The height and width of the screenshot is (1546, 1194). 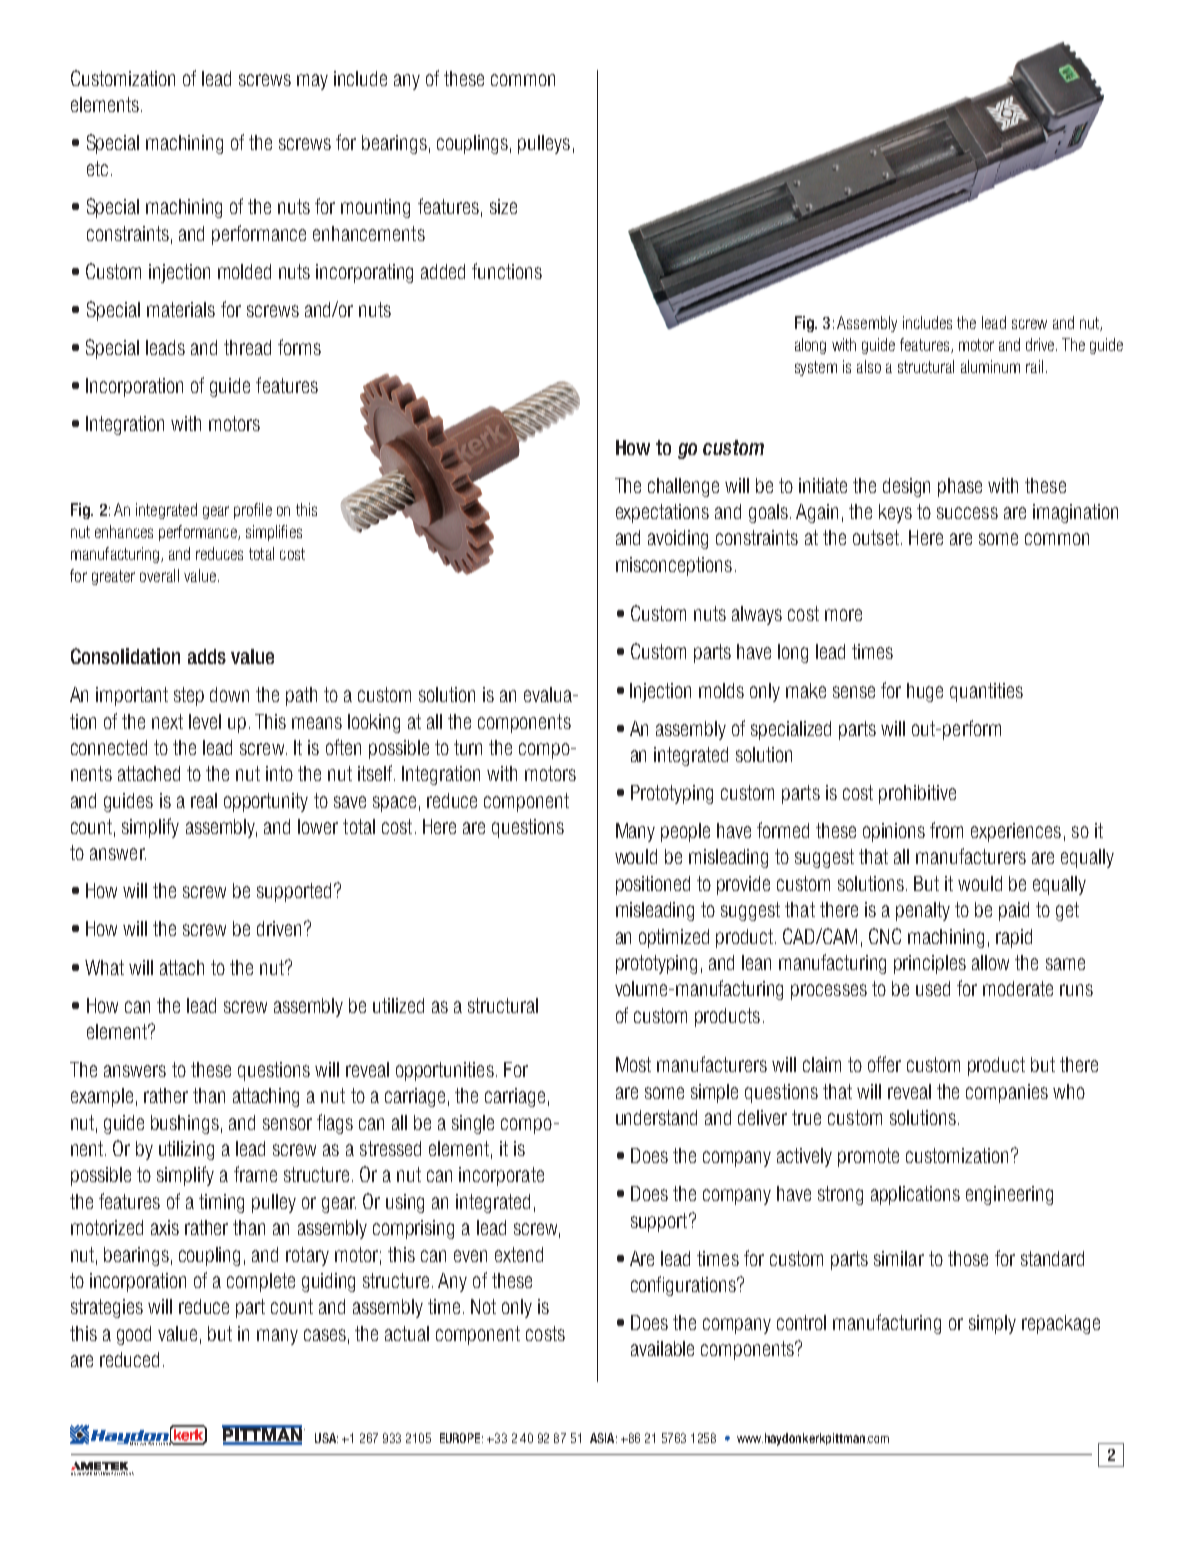 What do you see at coordinates (134, 1335) in the screenshot?
I see `good` at bounding box center [134, 1335].
